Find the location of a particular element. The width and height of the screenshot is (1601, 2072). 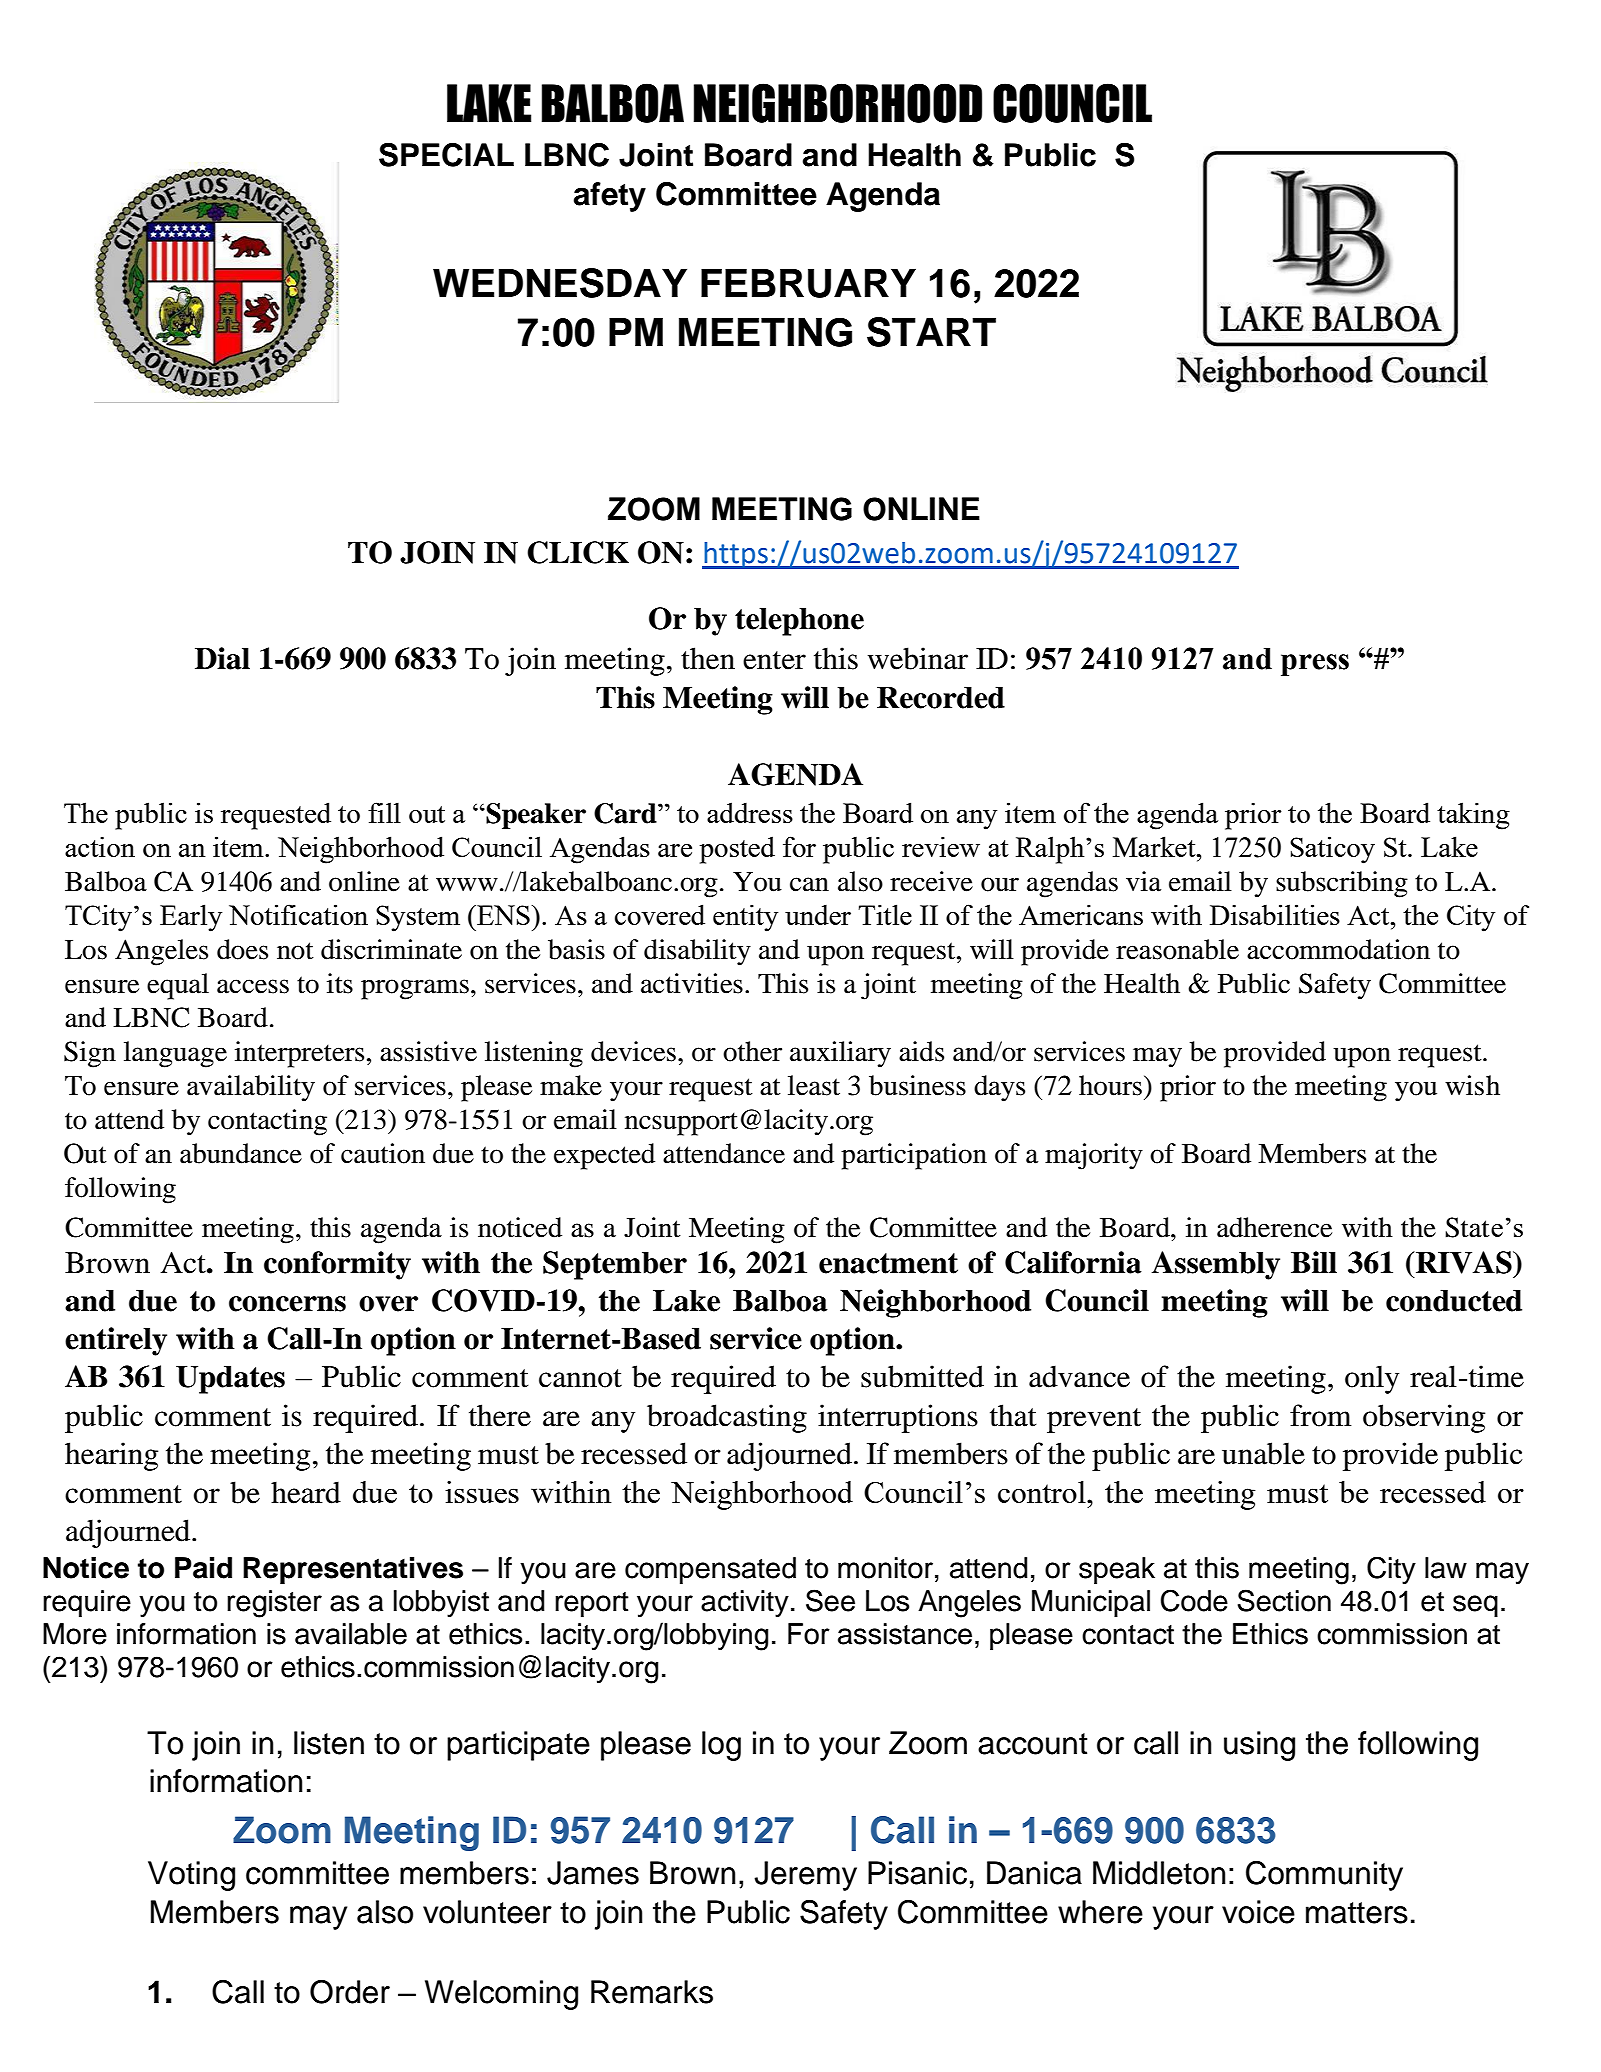

submitted is located at coordinates (922, 1376).
